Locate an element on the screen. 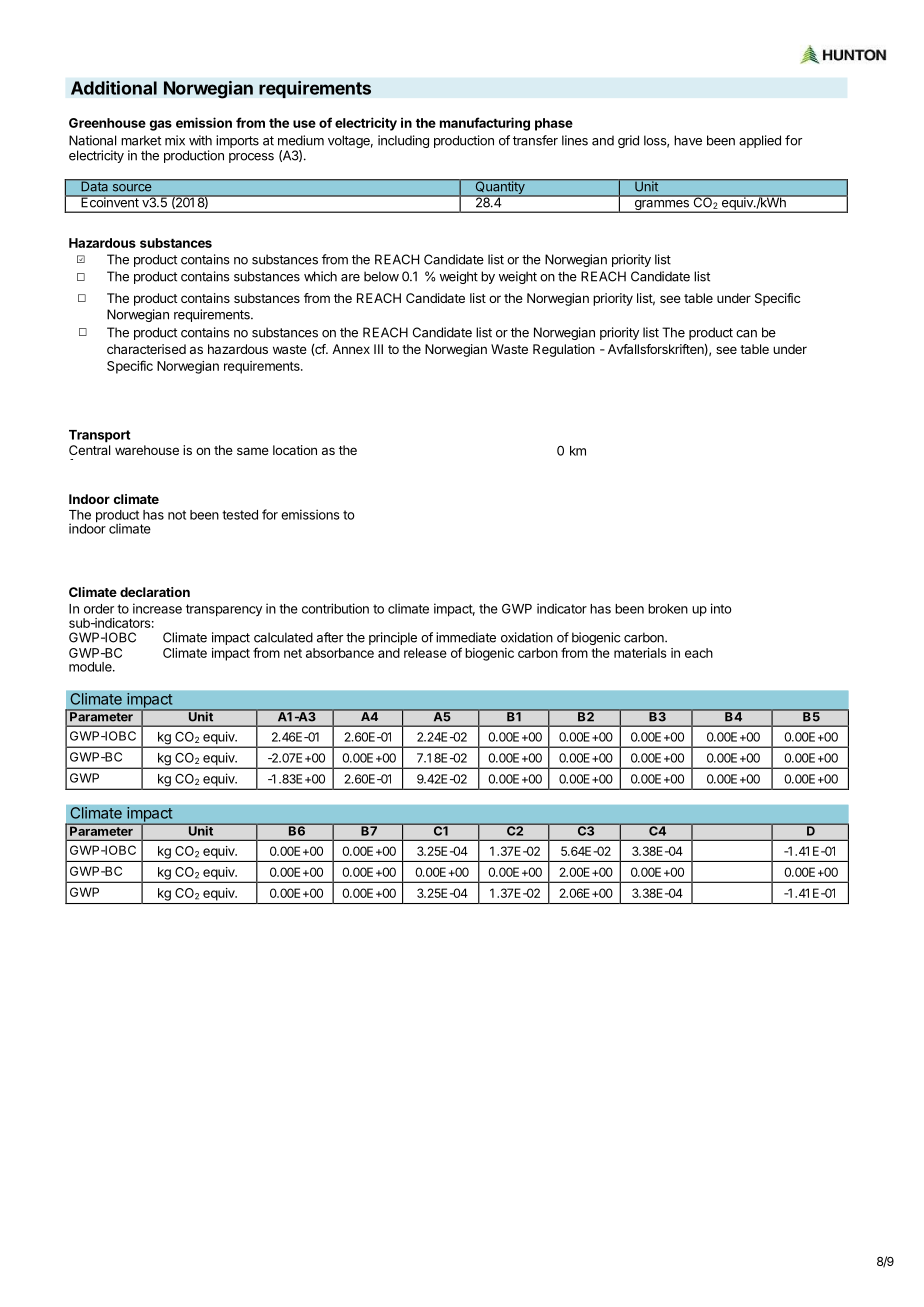 The image size is (924, 1307). module is located at coordinates (91, 667).
